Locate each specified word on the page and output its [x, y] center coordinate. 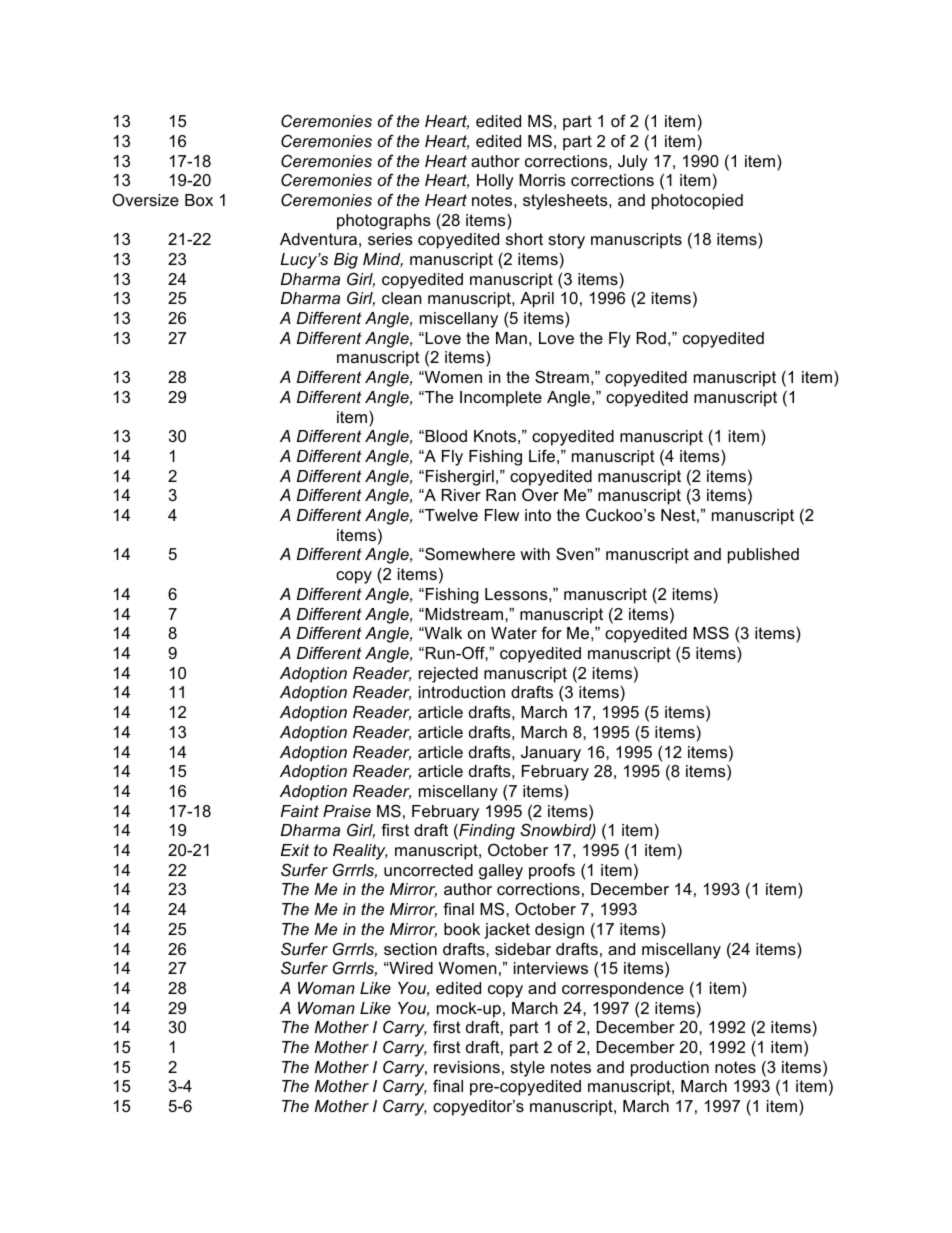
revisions [467, 1067]
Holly [495, 182]
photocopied [697, 202]
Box [199, 200]
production [670, 1069]
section [410, 949]
